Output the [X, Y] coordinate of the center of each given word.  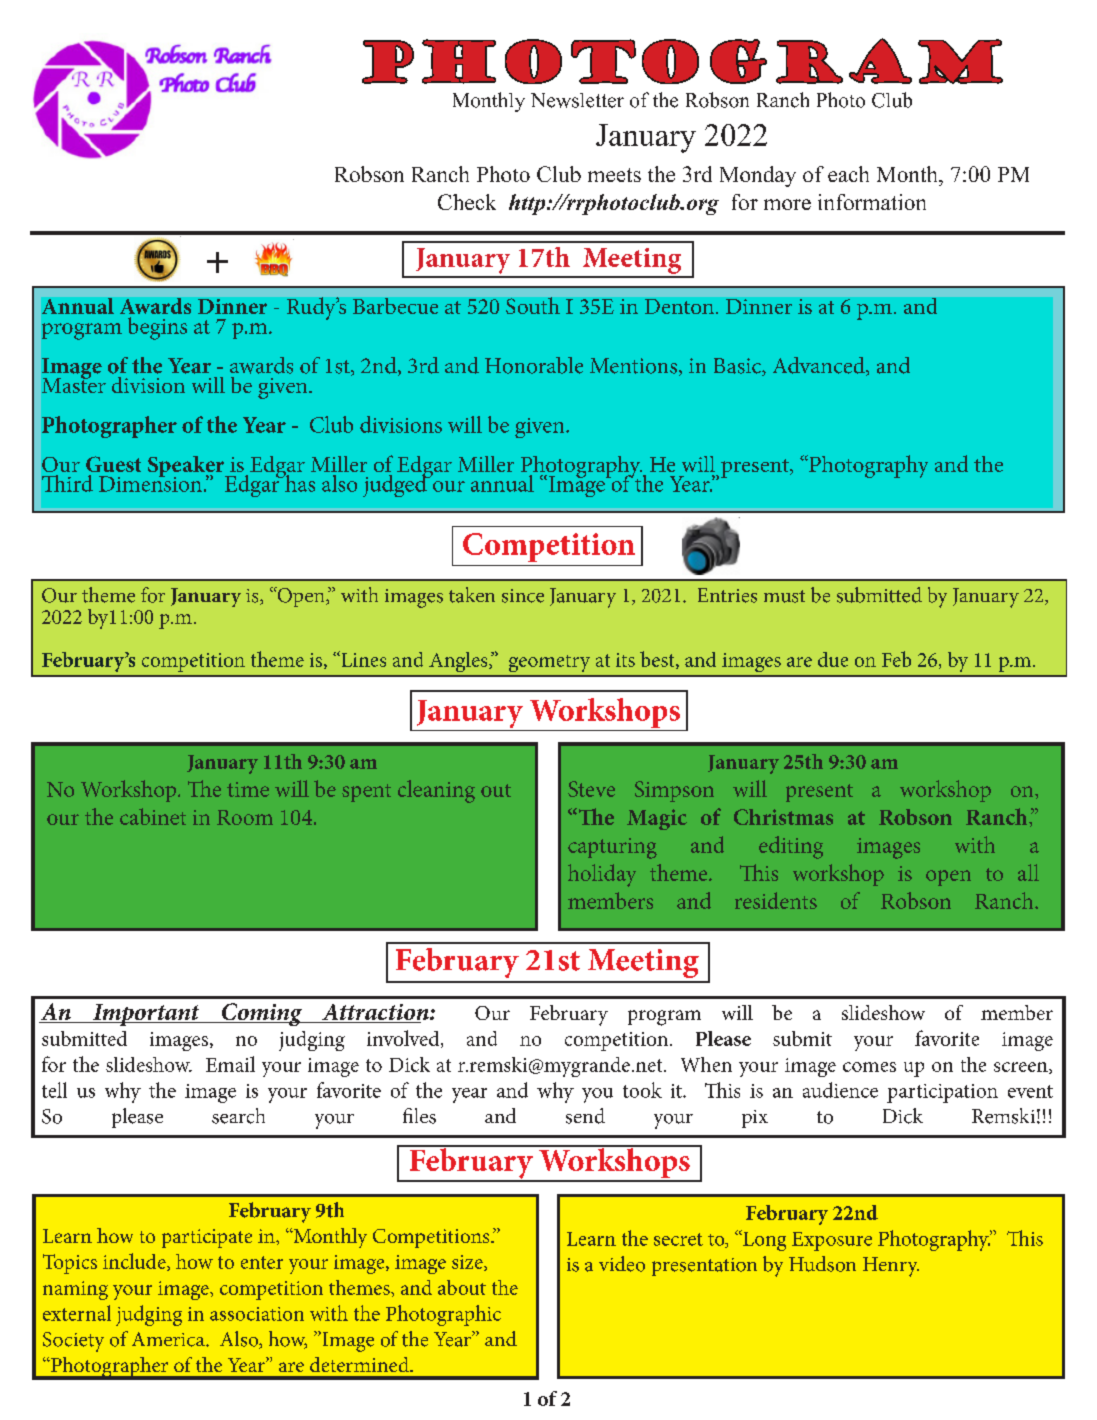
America [169, 1339]
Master [74, 384]
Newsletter [577, 100]
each [848, 174]
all [1028, 872]
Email [230, 1064]
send [585, 1116]
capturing [612, 848]
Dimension [150, 483]
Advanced [820, 366]
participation [942, 1093]
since [523, 596]
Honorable [534, 365]
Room [245, 817]
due [833, 659]
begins [157, 328]
